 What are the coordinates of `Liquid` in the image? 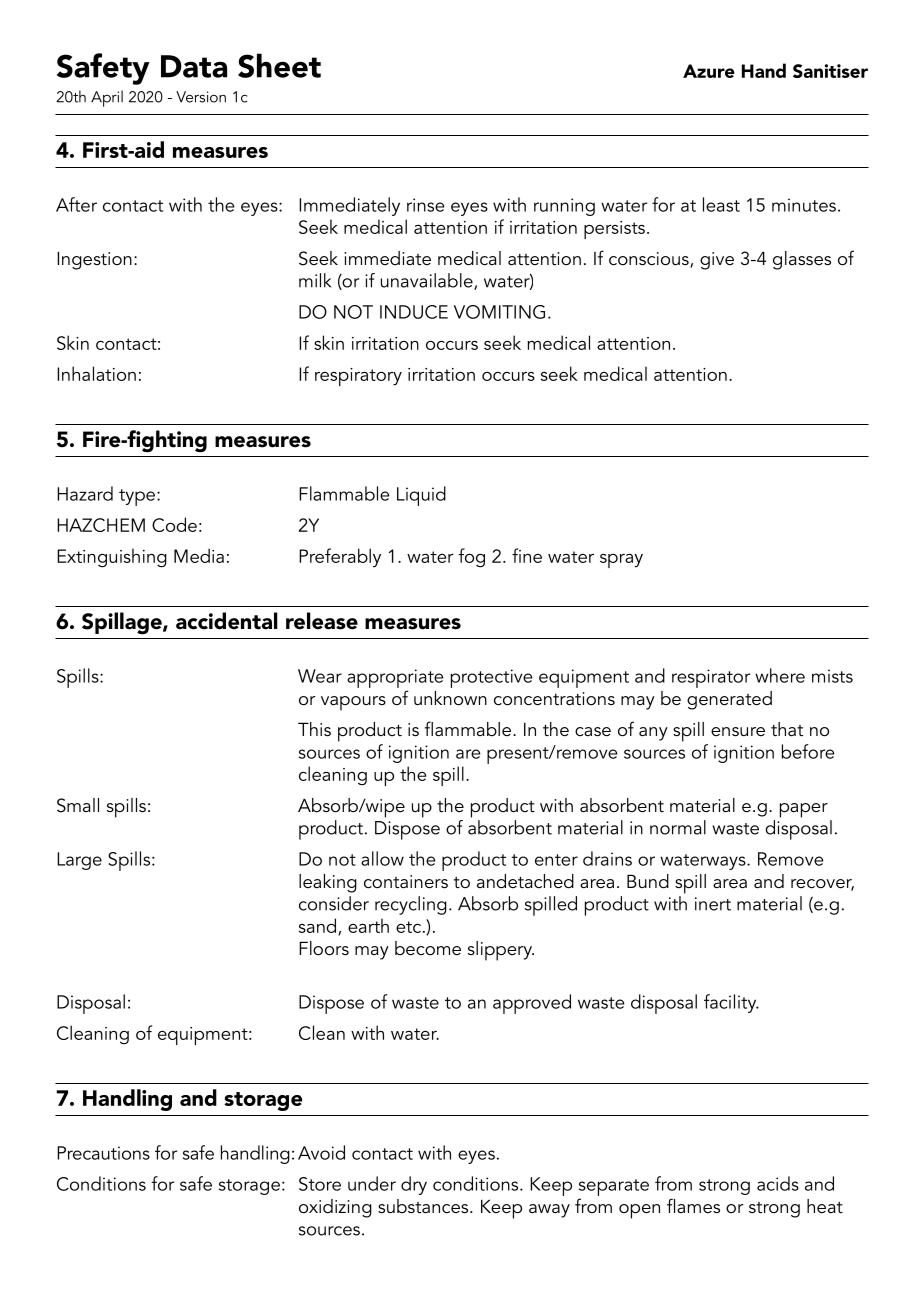 It's located at (421, 496).
